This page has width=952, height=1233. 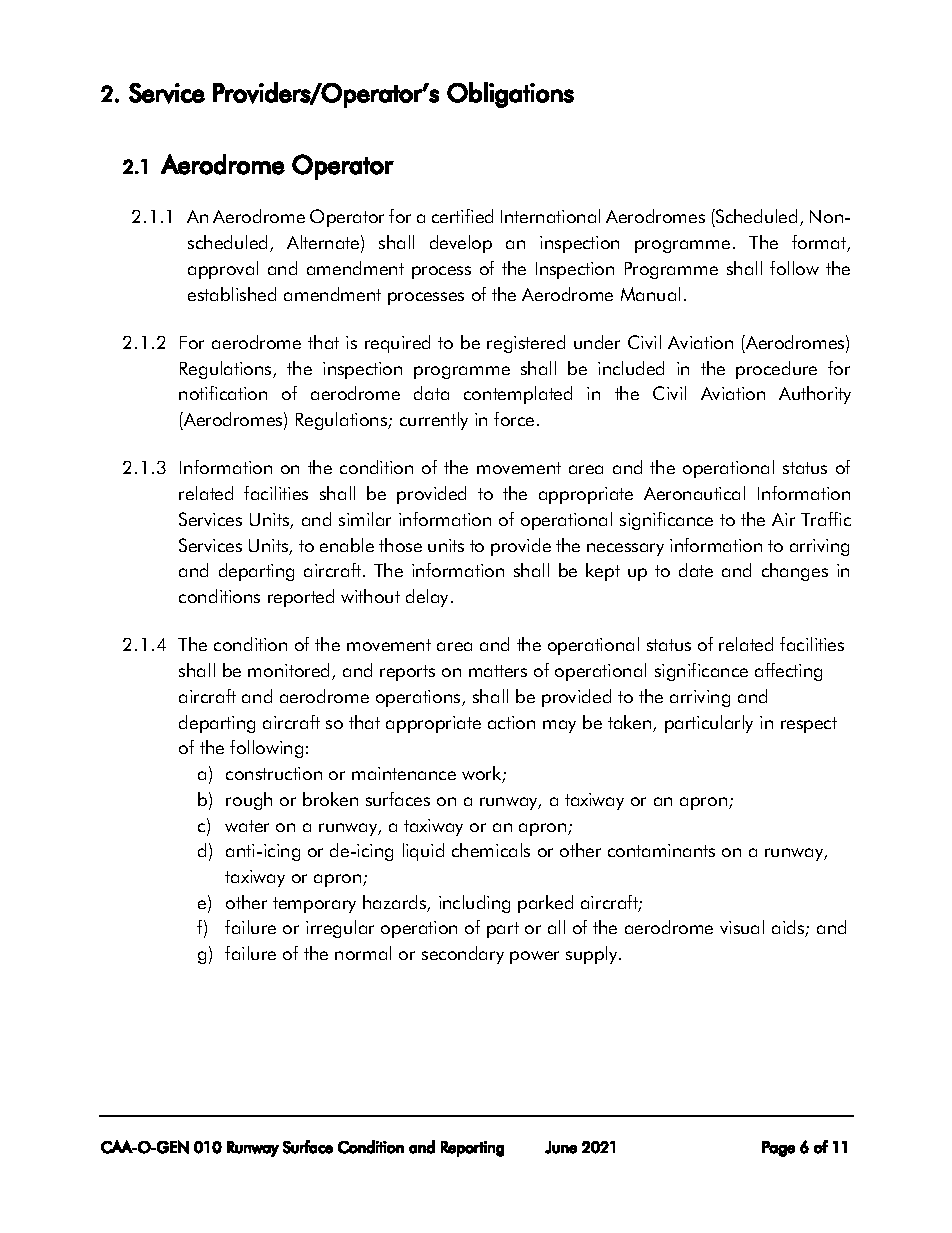 I want to click on Manual, so click(x=650, y=294).
